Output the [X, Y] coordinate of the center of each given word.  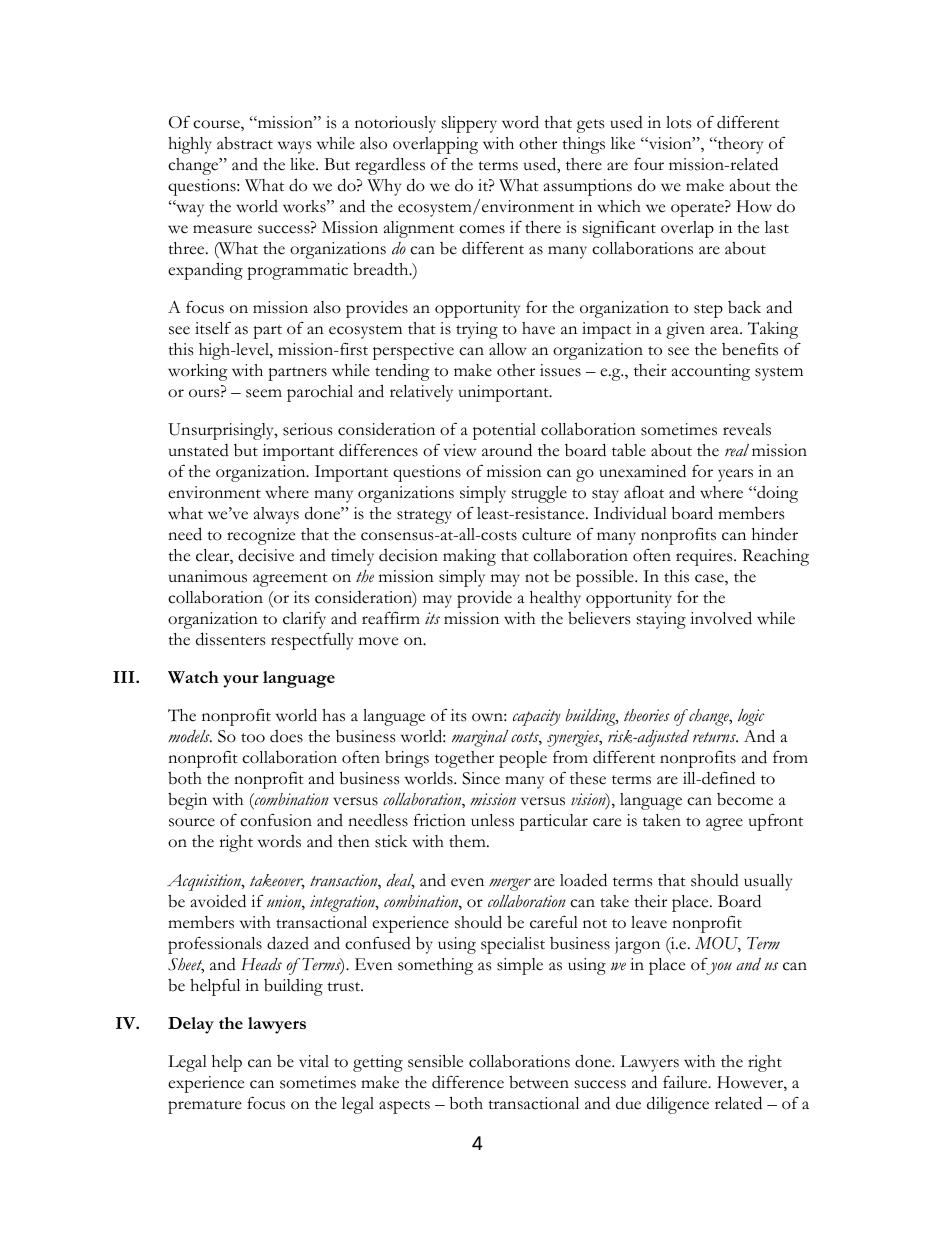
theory [739, 145]
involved [721, 618]
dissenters [230, 639]
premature [205, 1107]
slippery [469, 124]
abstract [245, 143]
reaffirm [391, 618]
